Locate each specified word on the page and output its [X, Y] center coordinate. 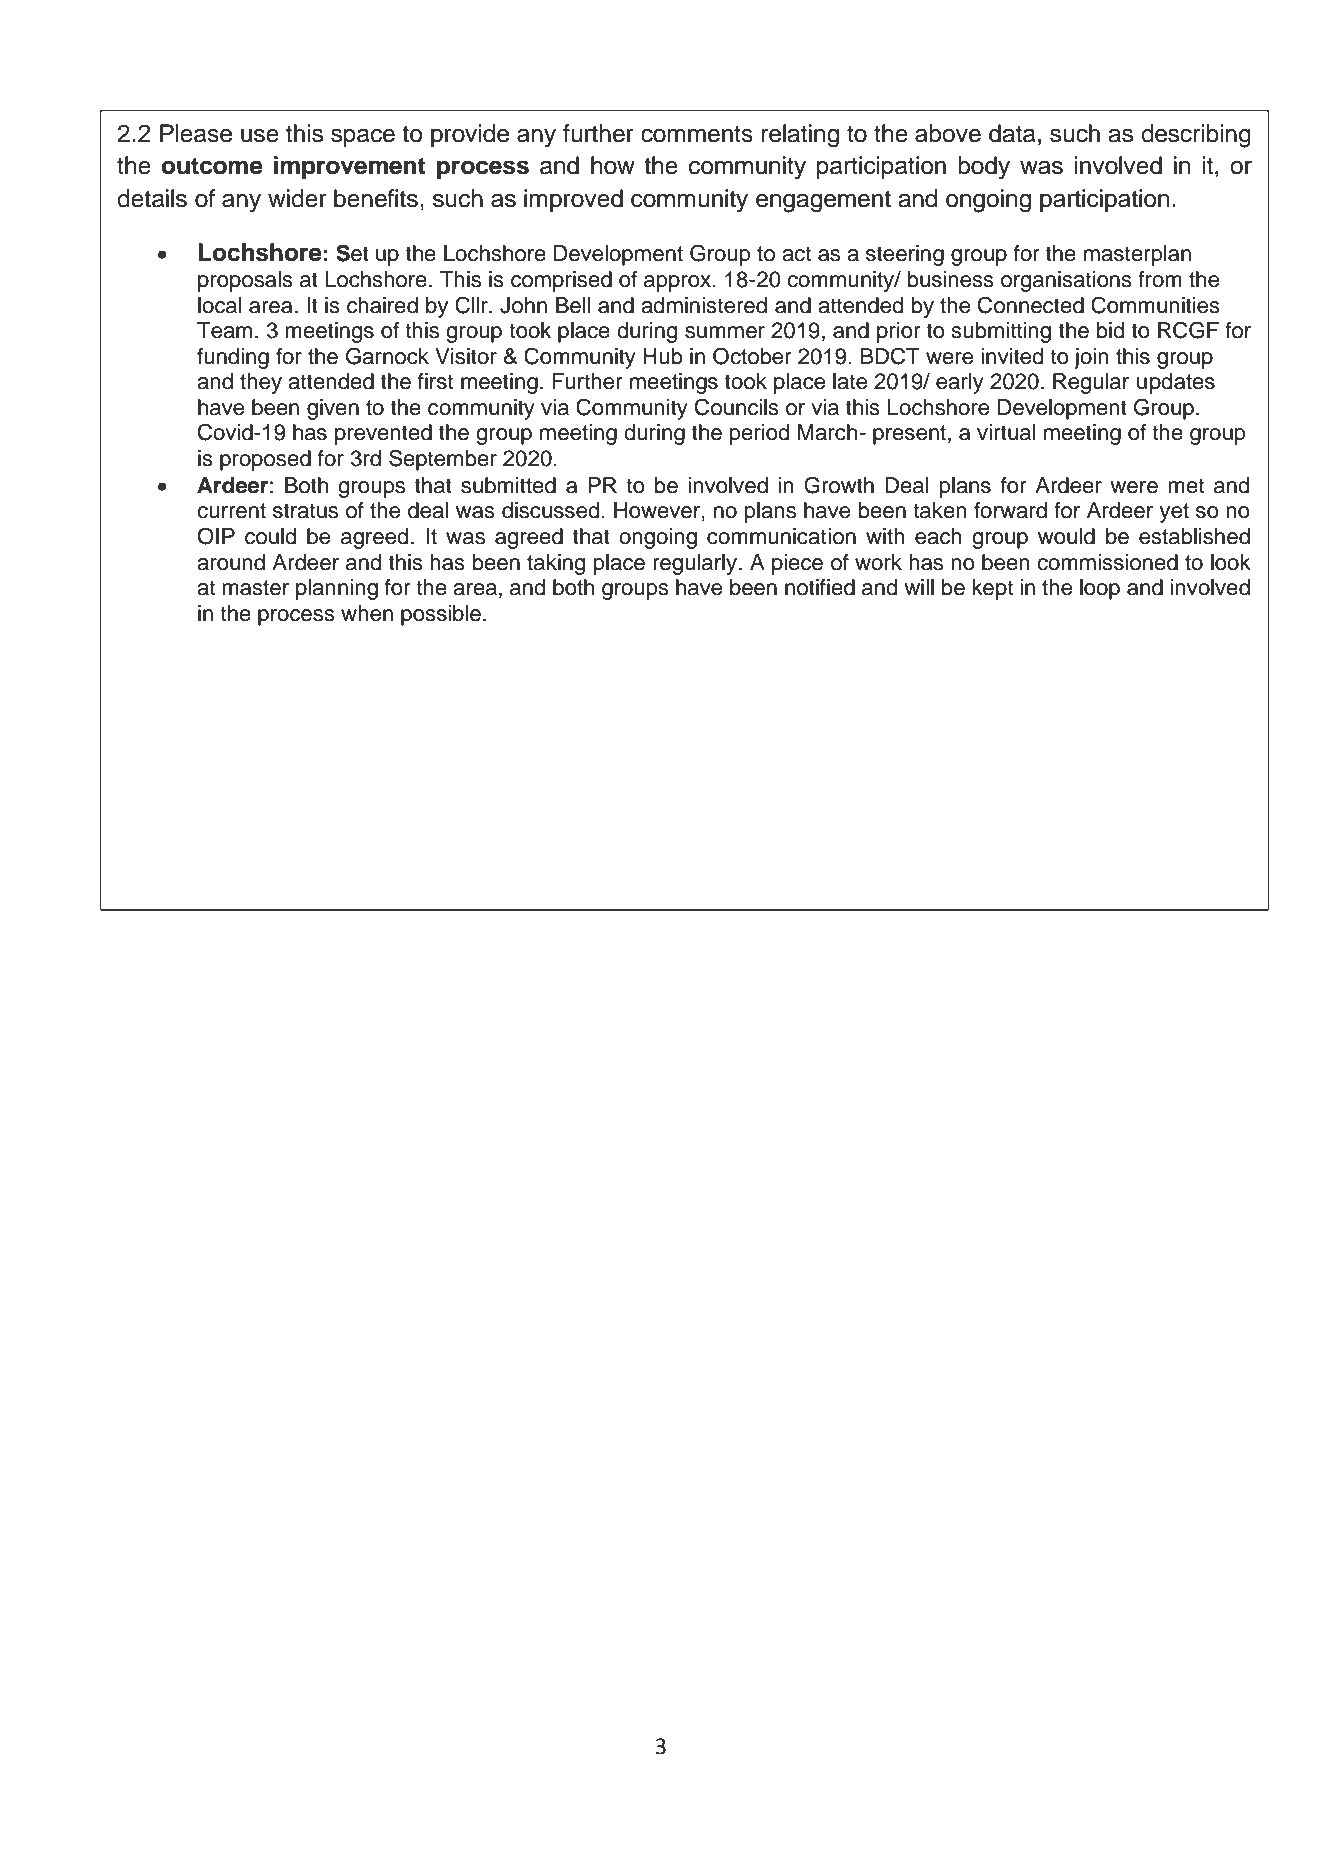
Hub [663, 356]
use [260, 136]
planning [337, 589]
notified [820, 587]
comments [697, 134]
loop [1100, 589]
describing [1196, 136]
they [261, 383]
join [1091, 358]
